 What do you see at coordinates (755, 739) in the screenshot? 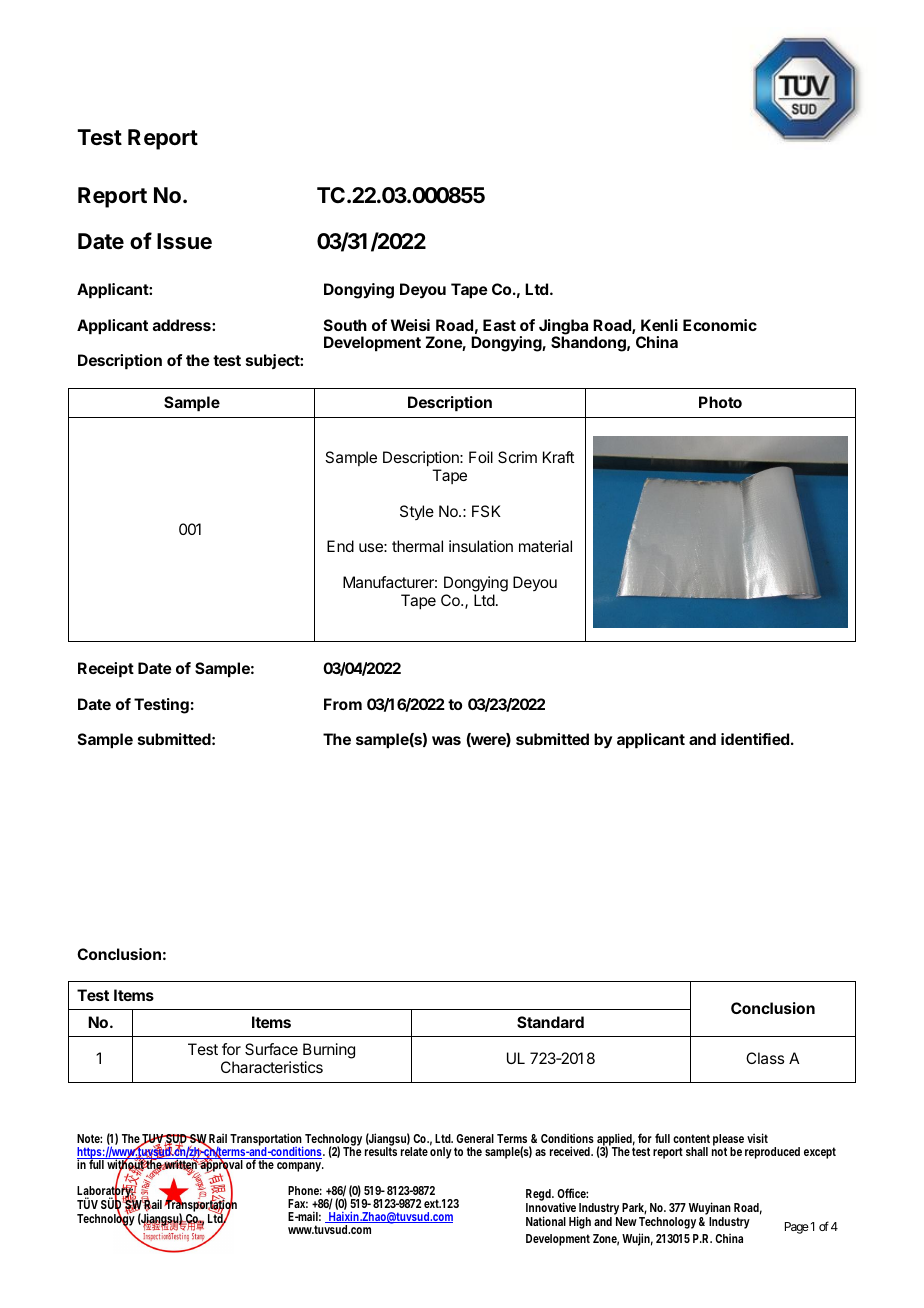
I see `identified` at bounding box center [755, 739].
